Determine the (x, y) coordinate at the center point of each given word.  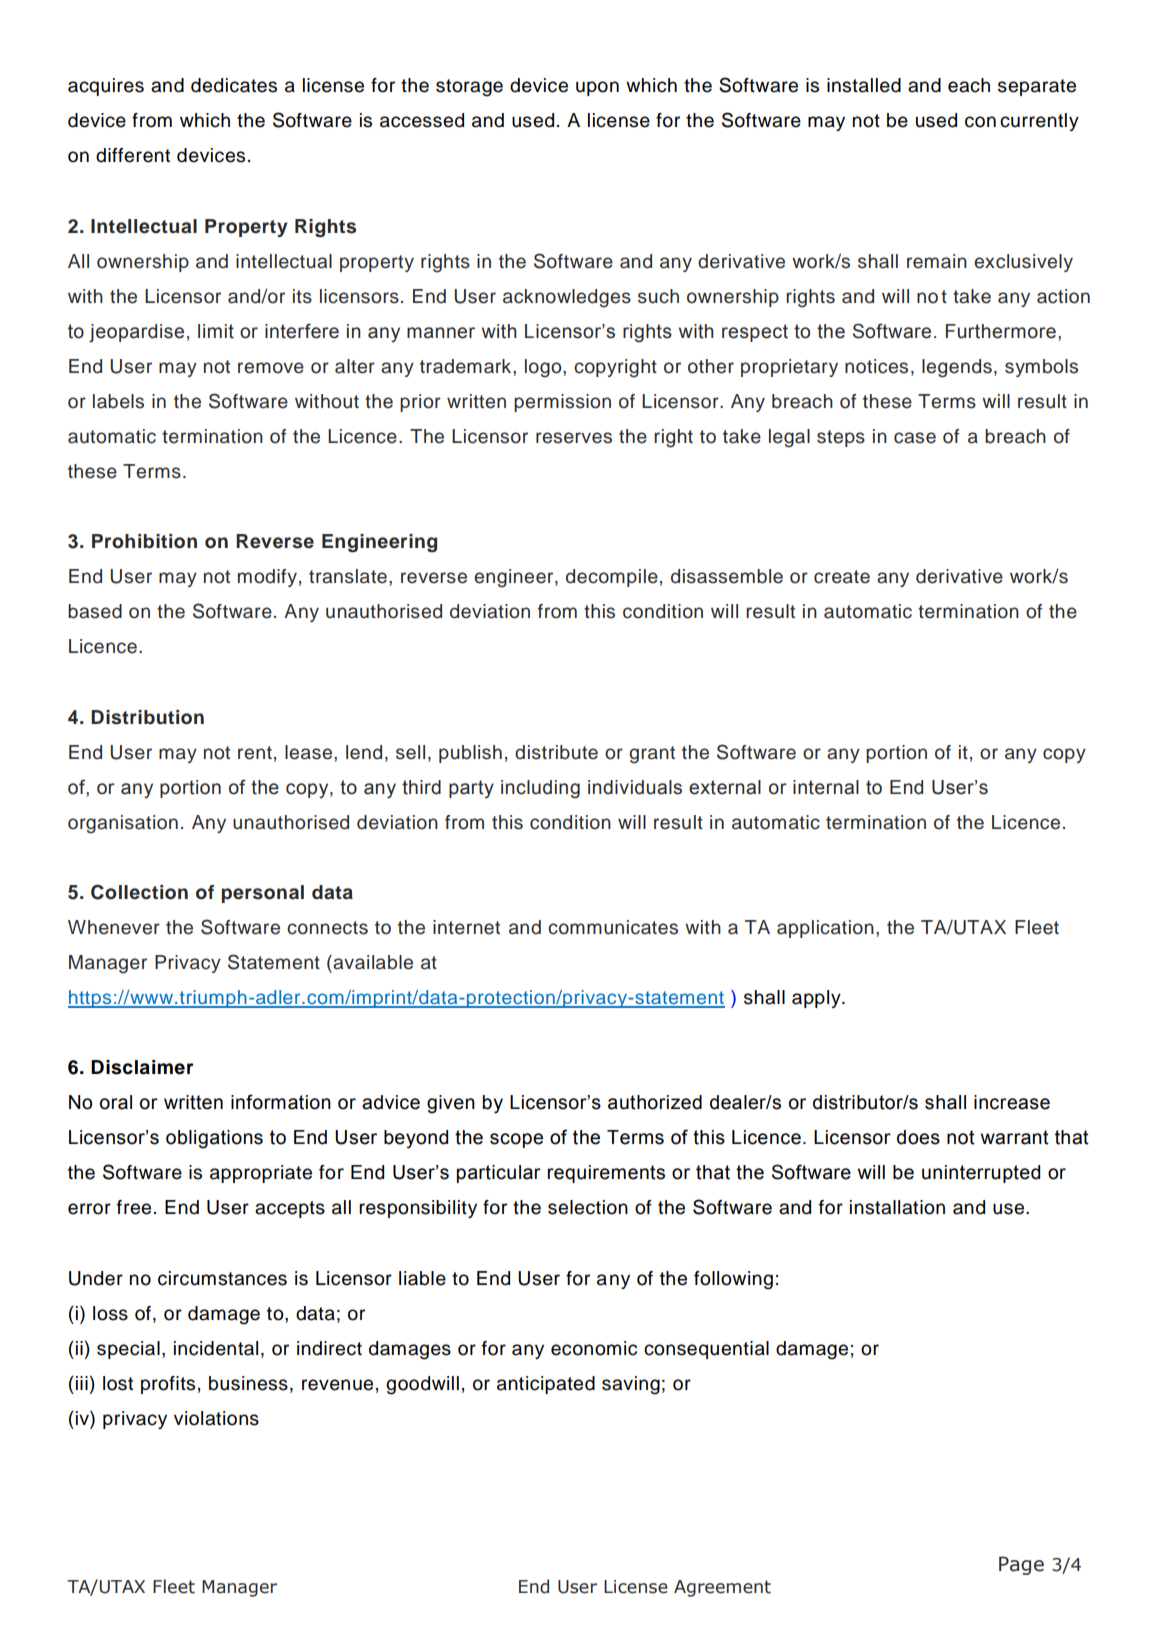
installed (864, 85)
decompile (612, 578)
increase (1012, 1102)
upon (597, 88)
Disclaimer (142, 1067)
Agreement (722, 1588)
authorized (655, 1102)
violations (216, 1418)
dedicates (234, 85)
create (842, 577)
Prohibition (144, 541)
